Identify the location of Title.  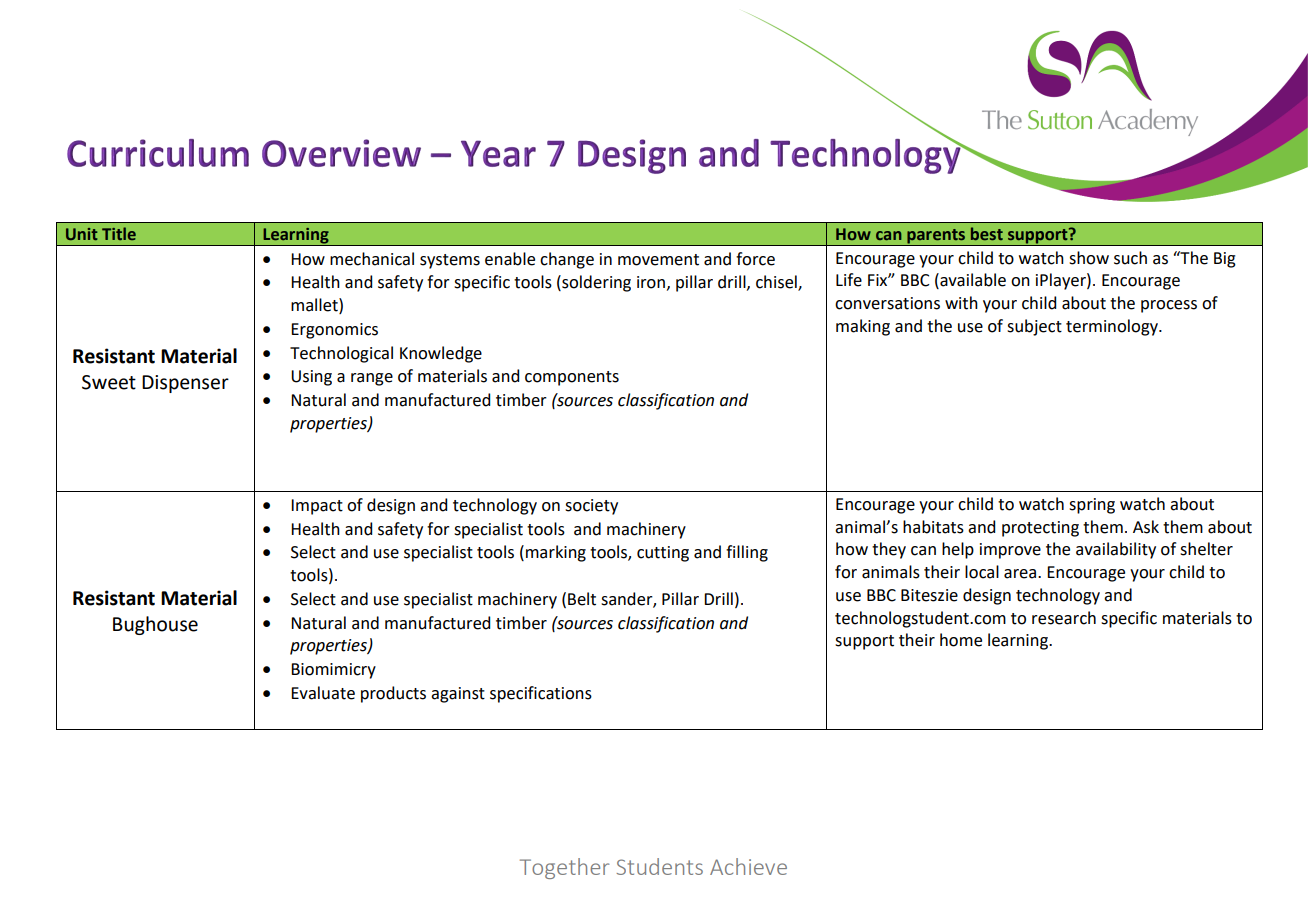
(119, 233).
